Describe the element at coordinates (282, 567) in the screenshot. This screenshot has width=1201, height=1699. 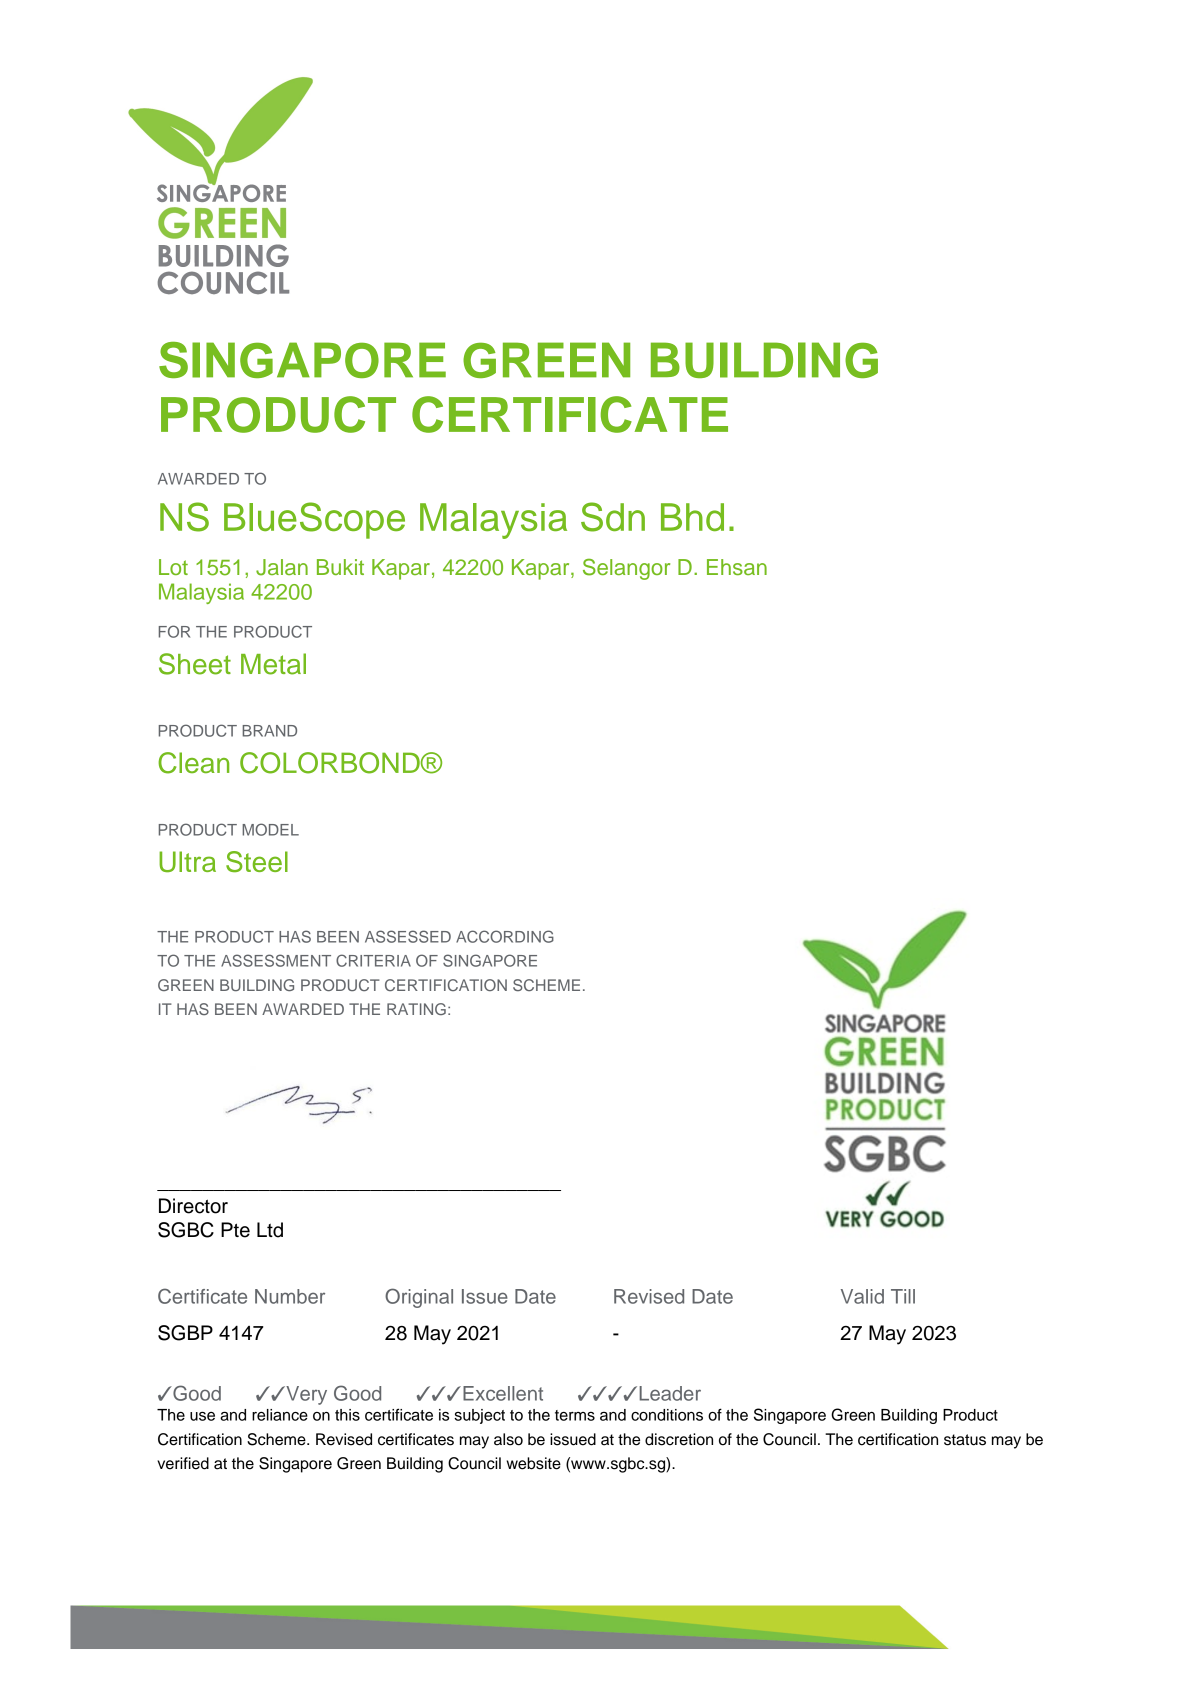
I see `Jalan` at that location.
